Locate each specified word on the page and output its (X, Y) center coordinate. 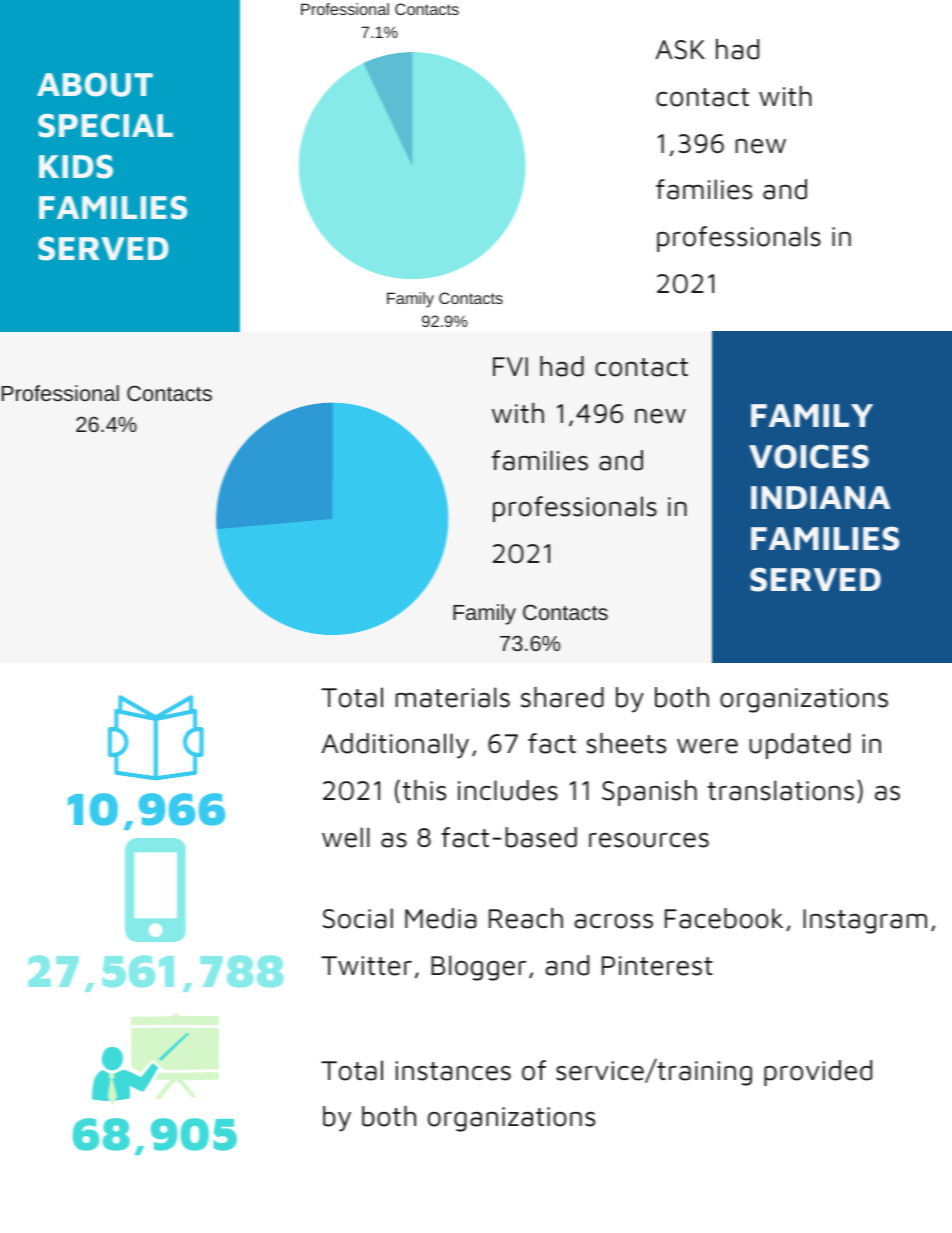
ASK (680, 50)
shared (562, 697)
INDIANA (820, 497)
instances (453, 1071)
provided (818, 1073)
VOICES (809, 456)
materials (452, 697)
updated (799, 746)
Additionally (395, 746)
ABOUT (95, 85)
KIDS (76, 167)
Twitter (366, 966)
